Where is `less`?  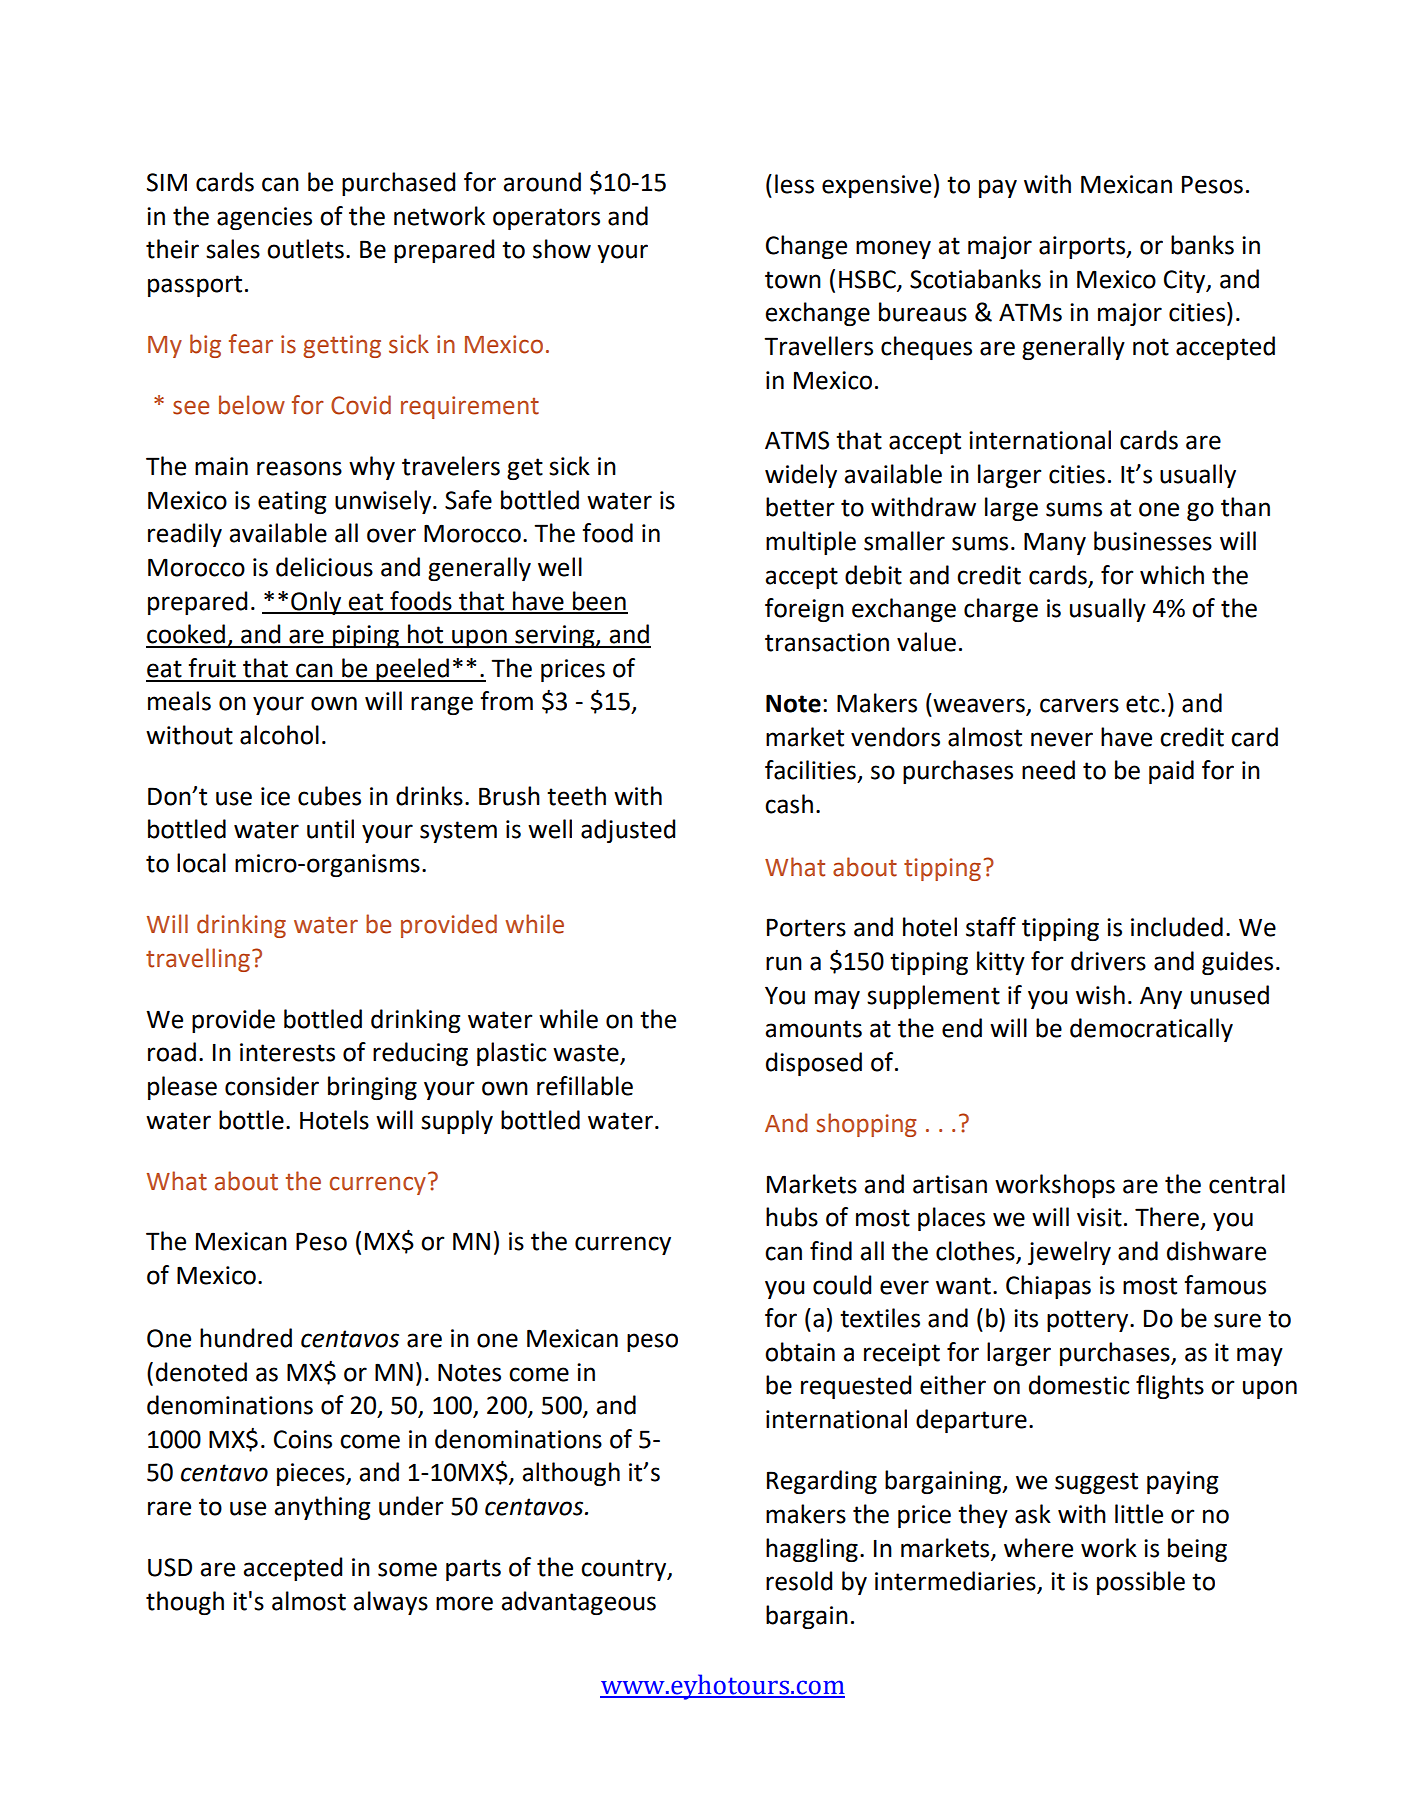
less is located at coordinates (794, 184).
